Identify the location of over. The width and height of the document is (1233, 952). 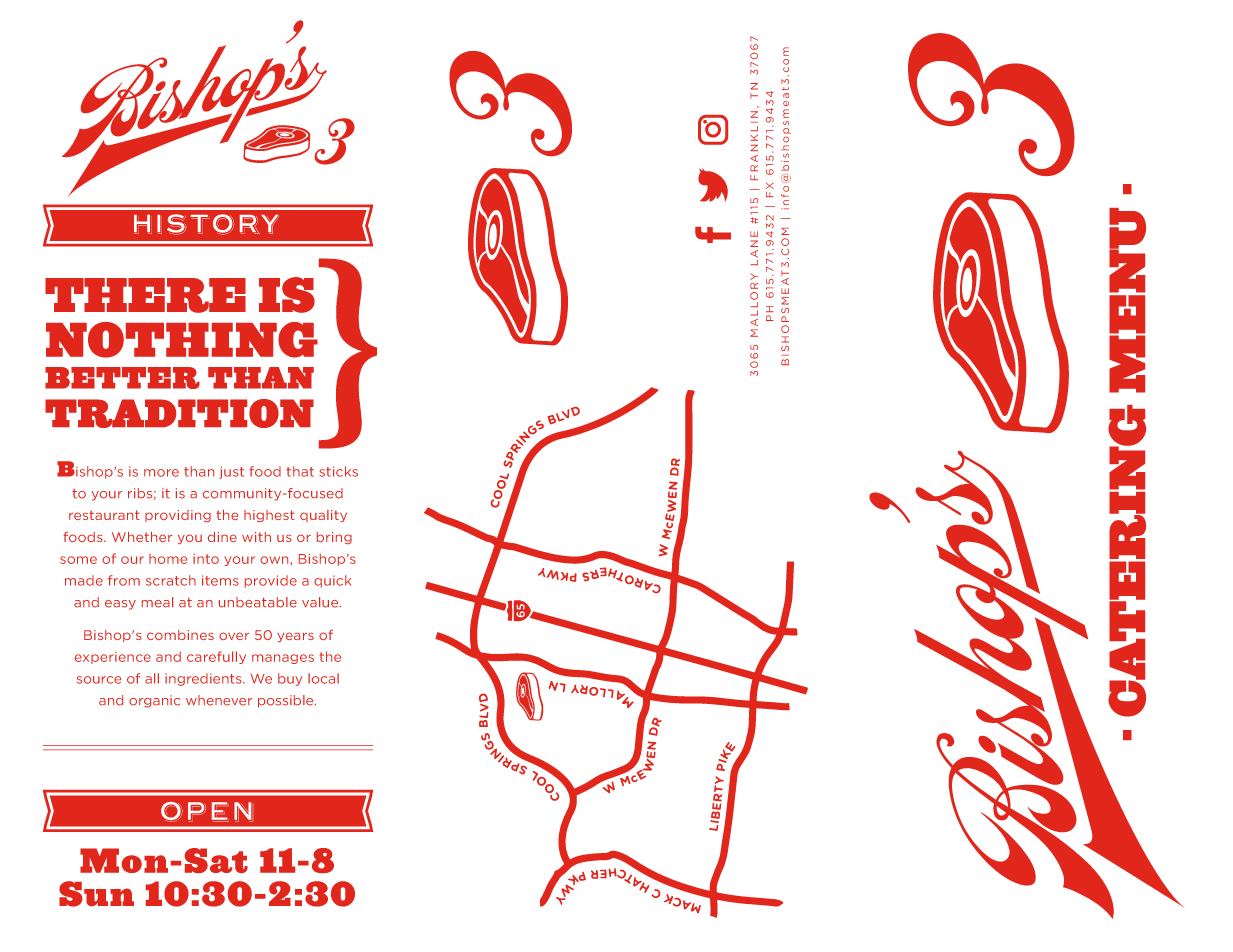
(234, 636).
